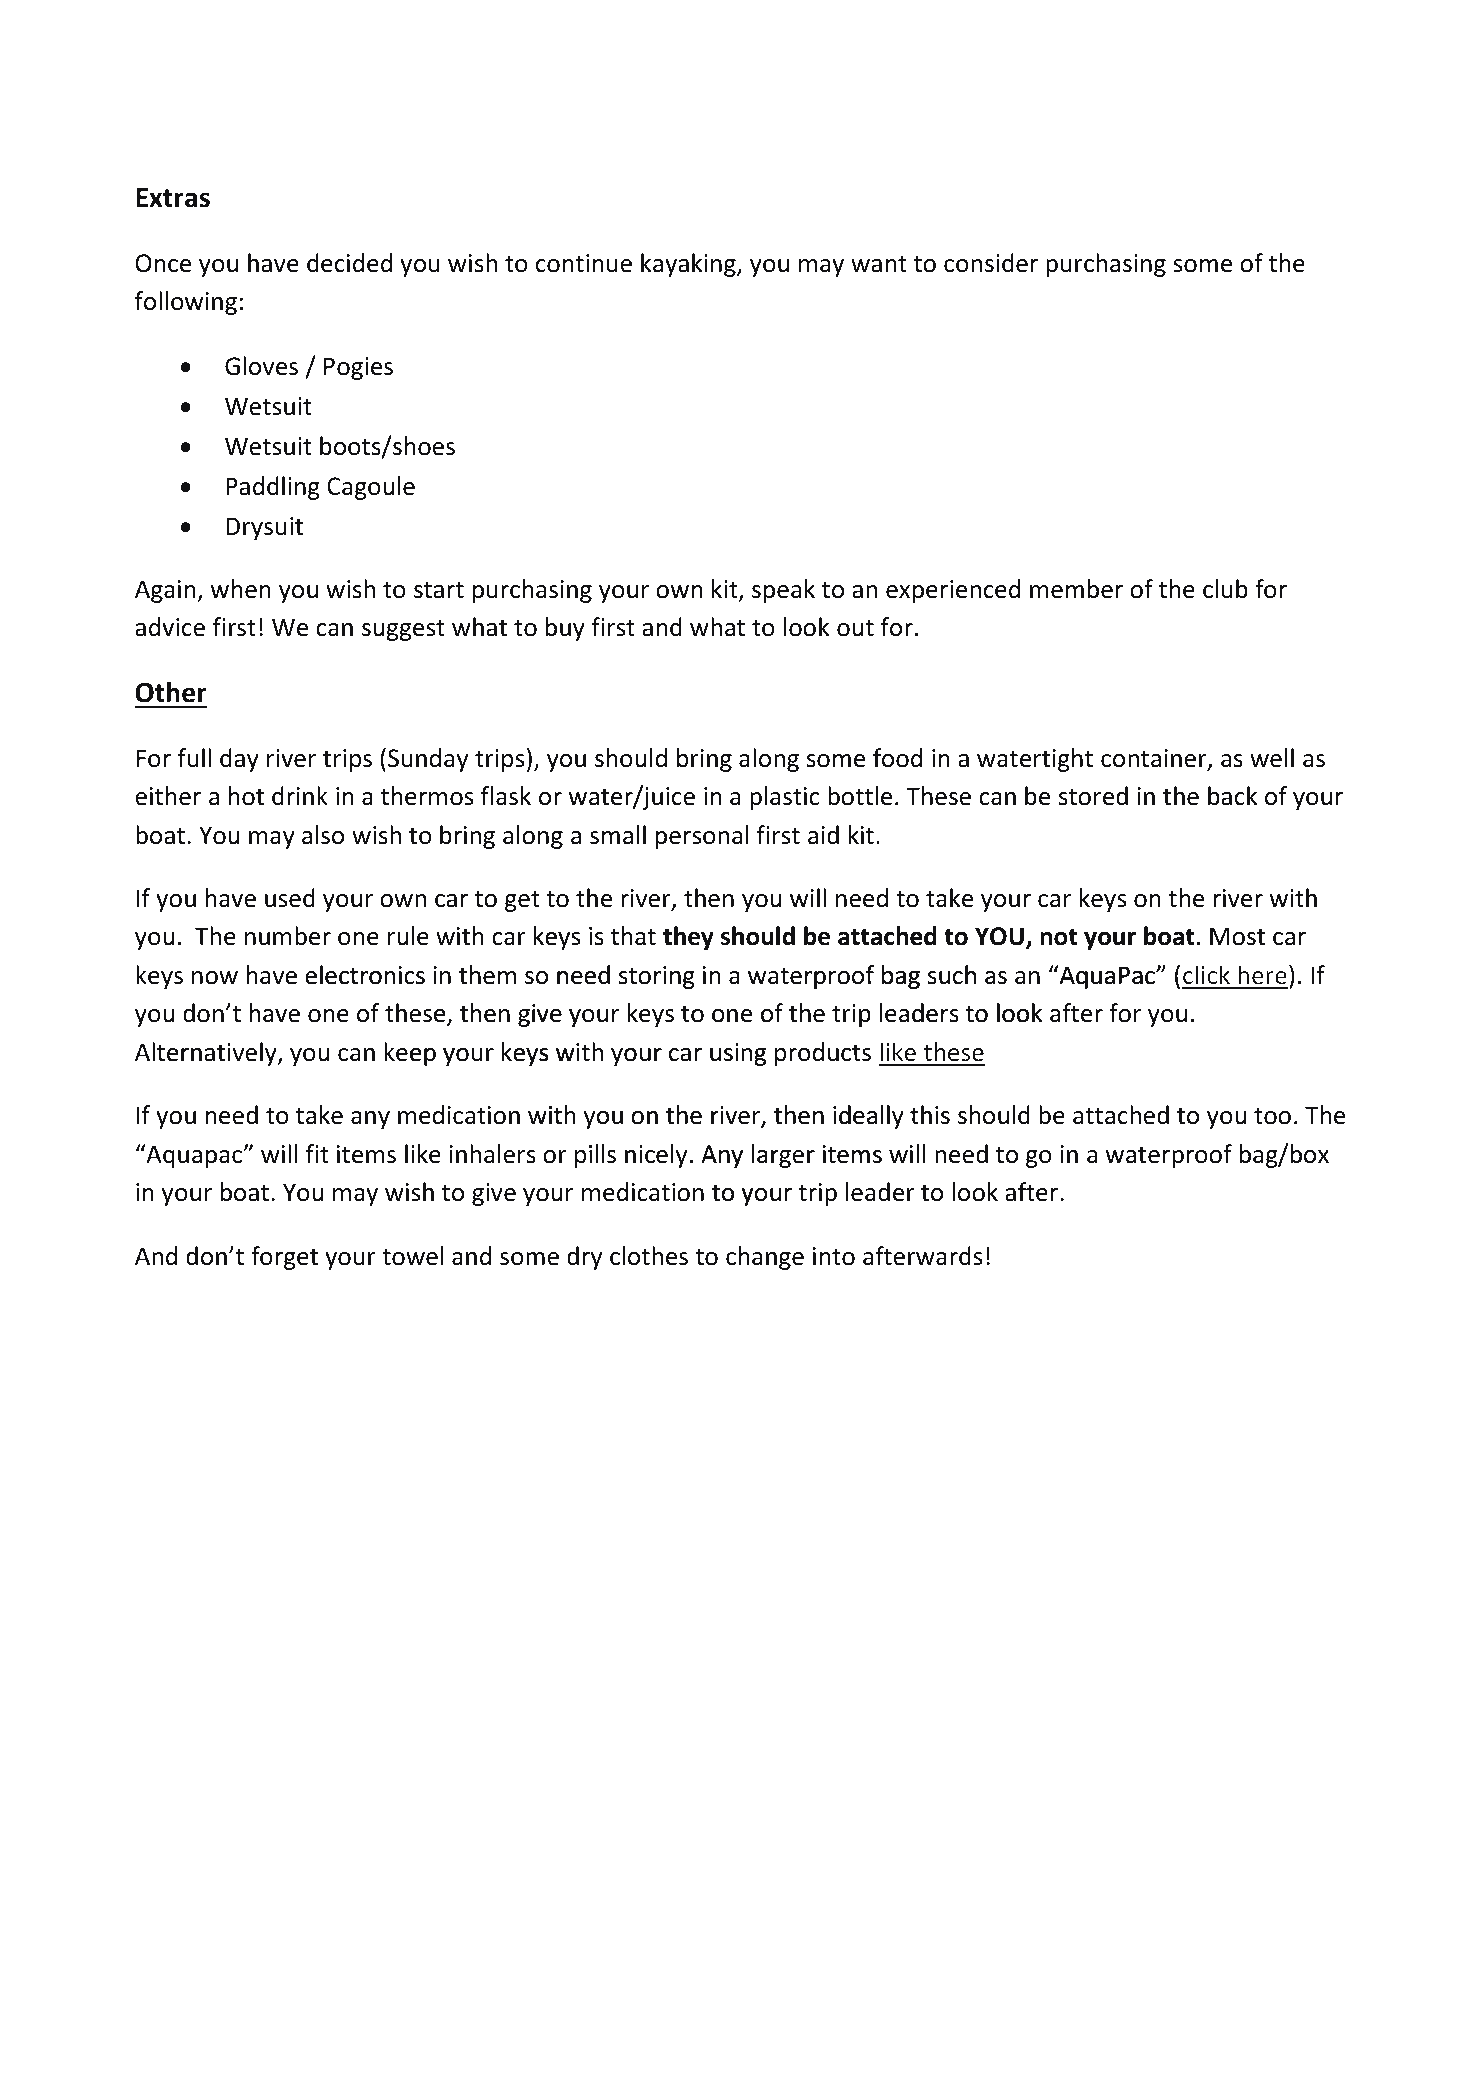 This screenshot has height=2097, width=1483. I want to click on change, so click(765, 1258).
